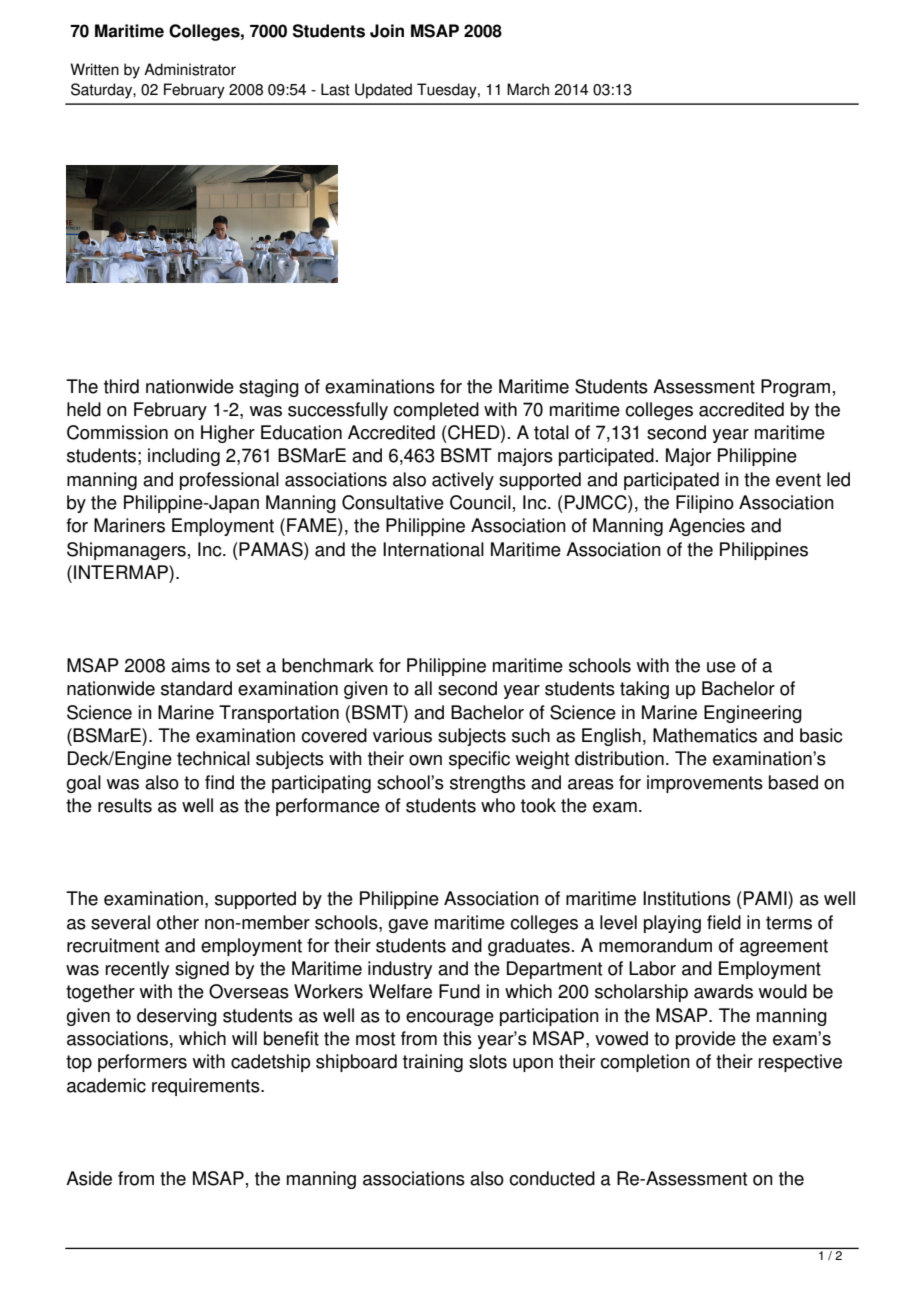 This image has height=1308, width=924. Describe the element at coordinates (387, 31) in the image. I see `Join` at that location.
